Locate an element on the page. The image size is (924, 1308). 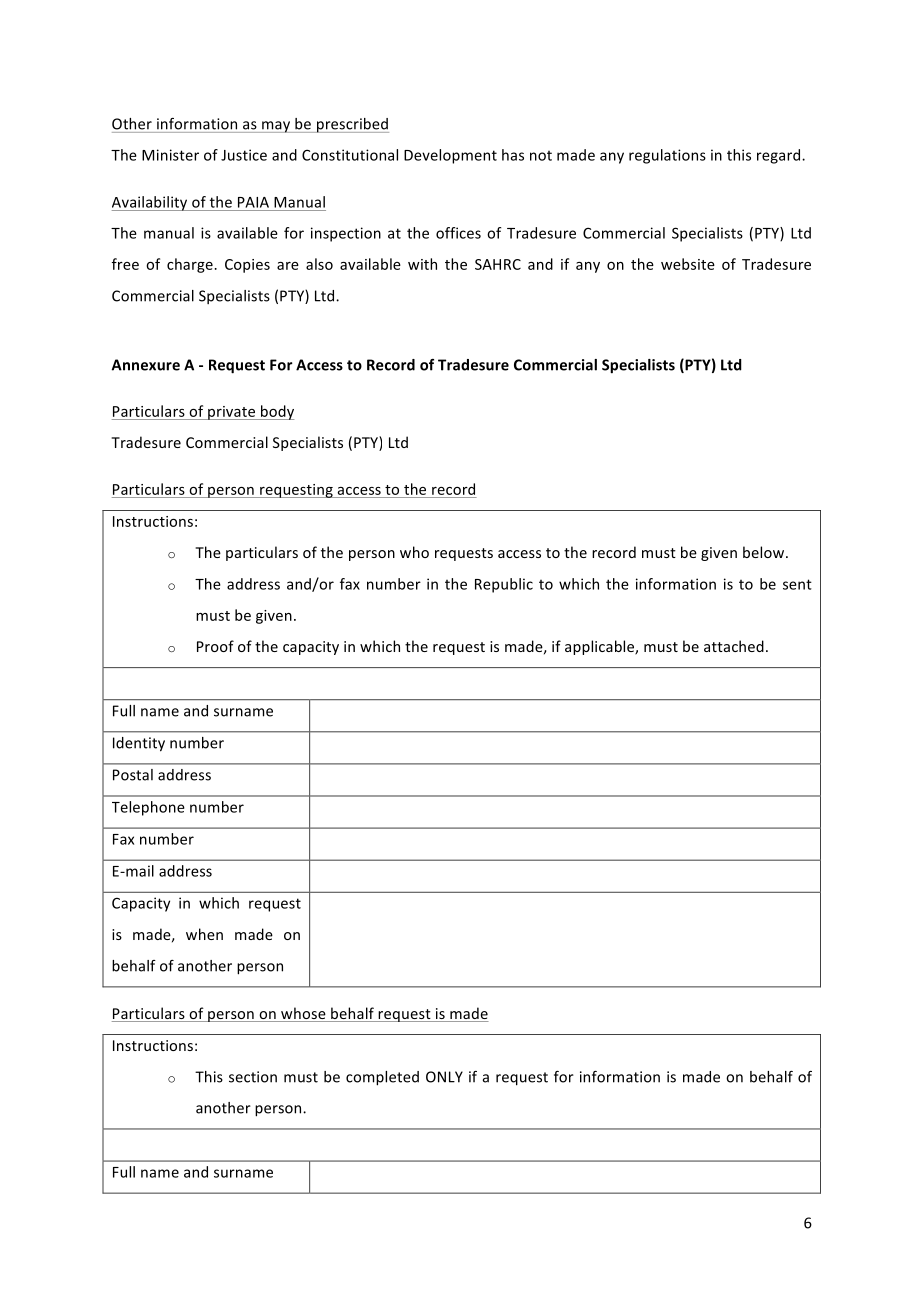
private is located at coordinates (231, 413).
